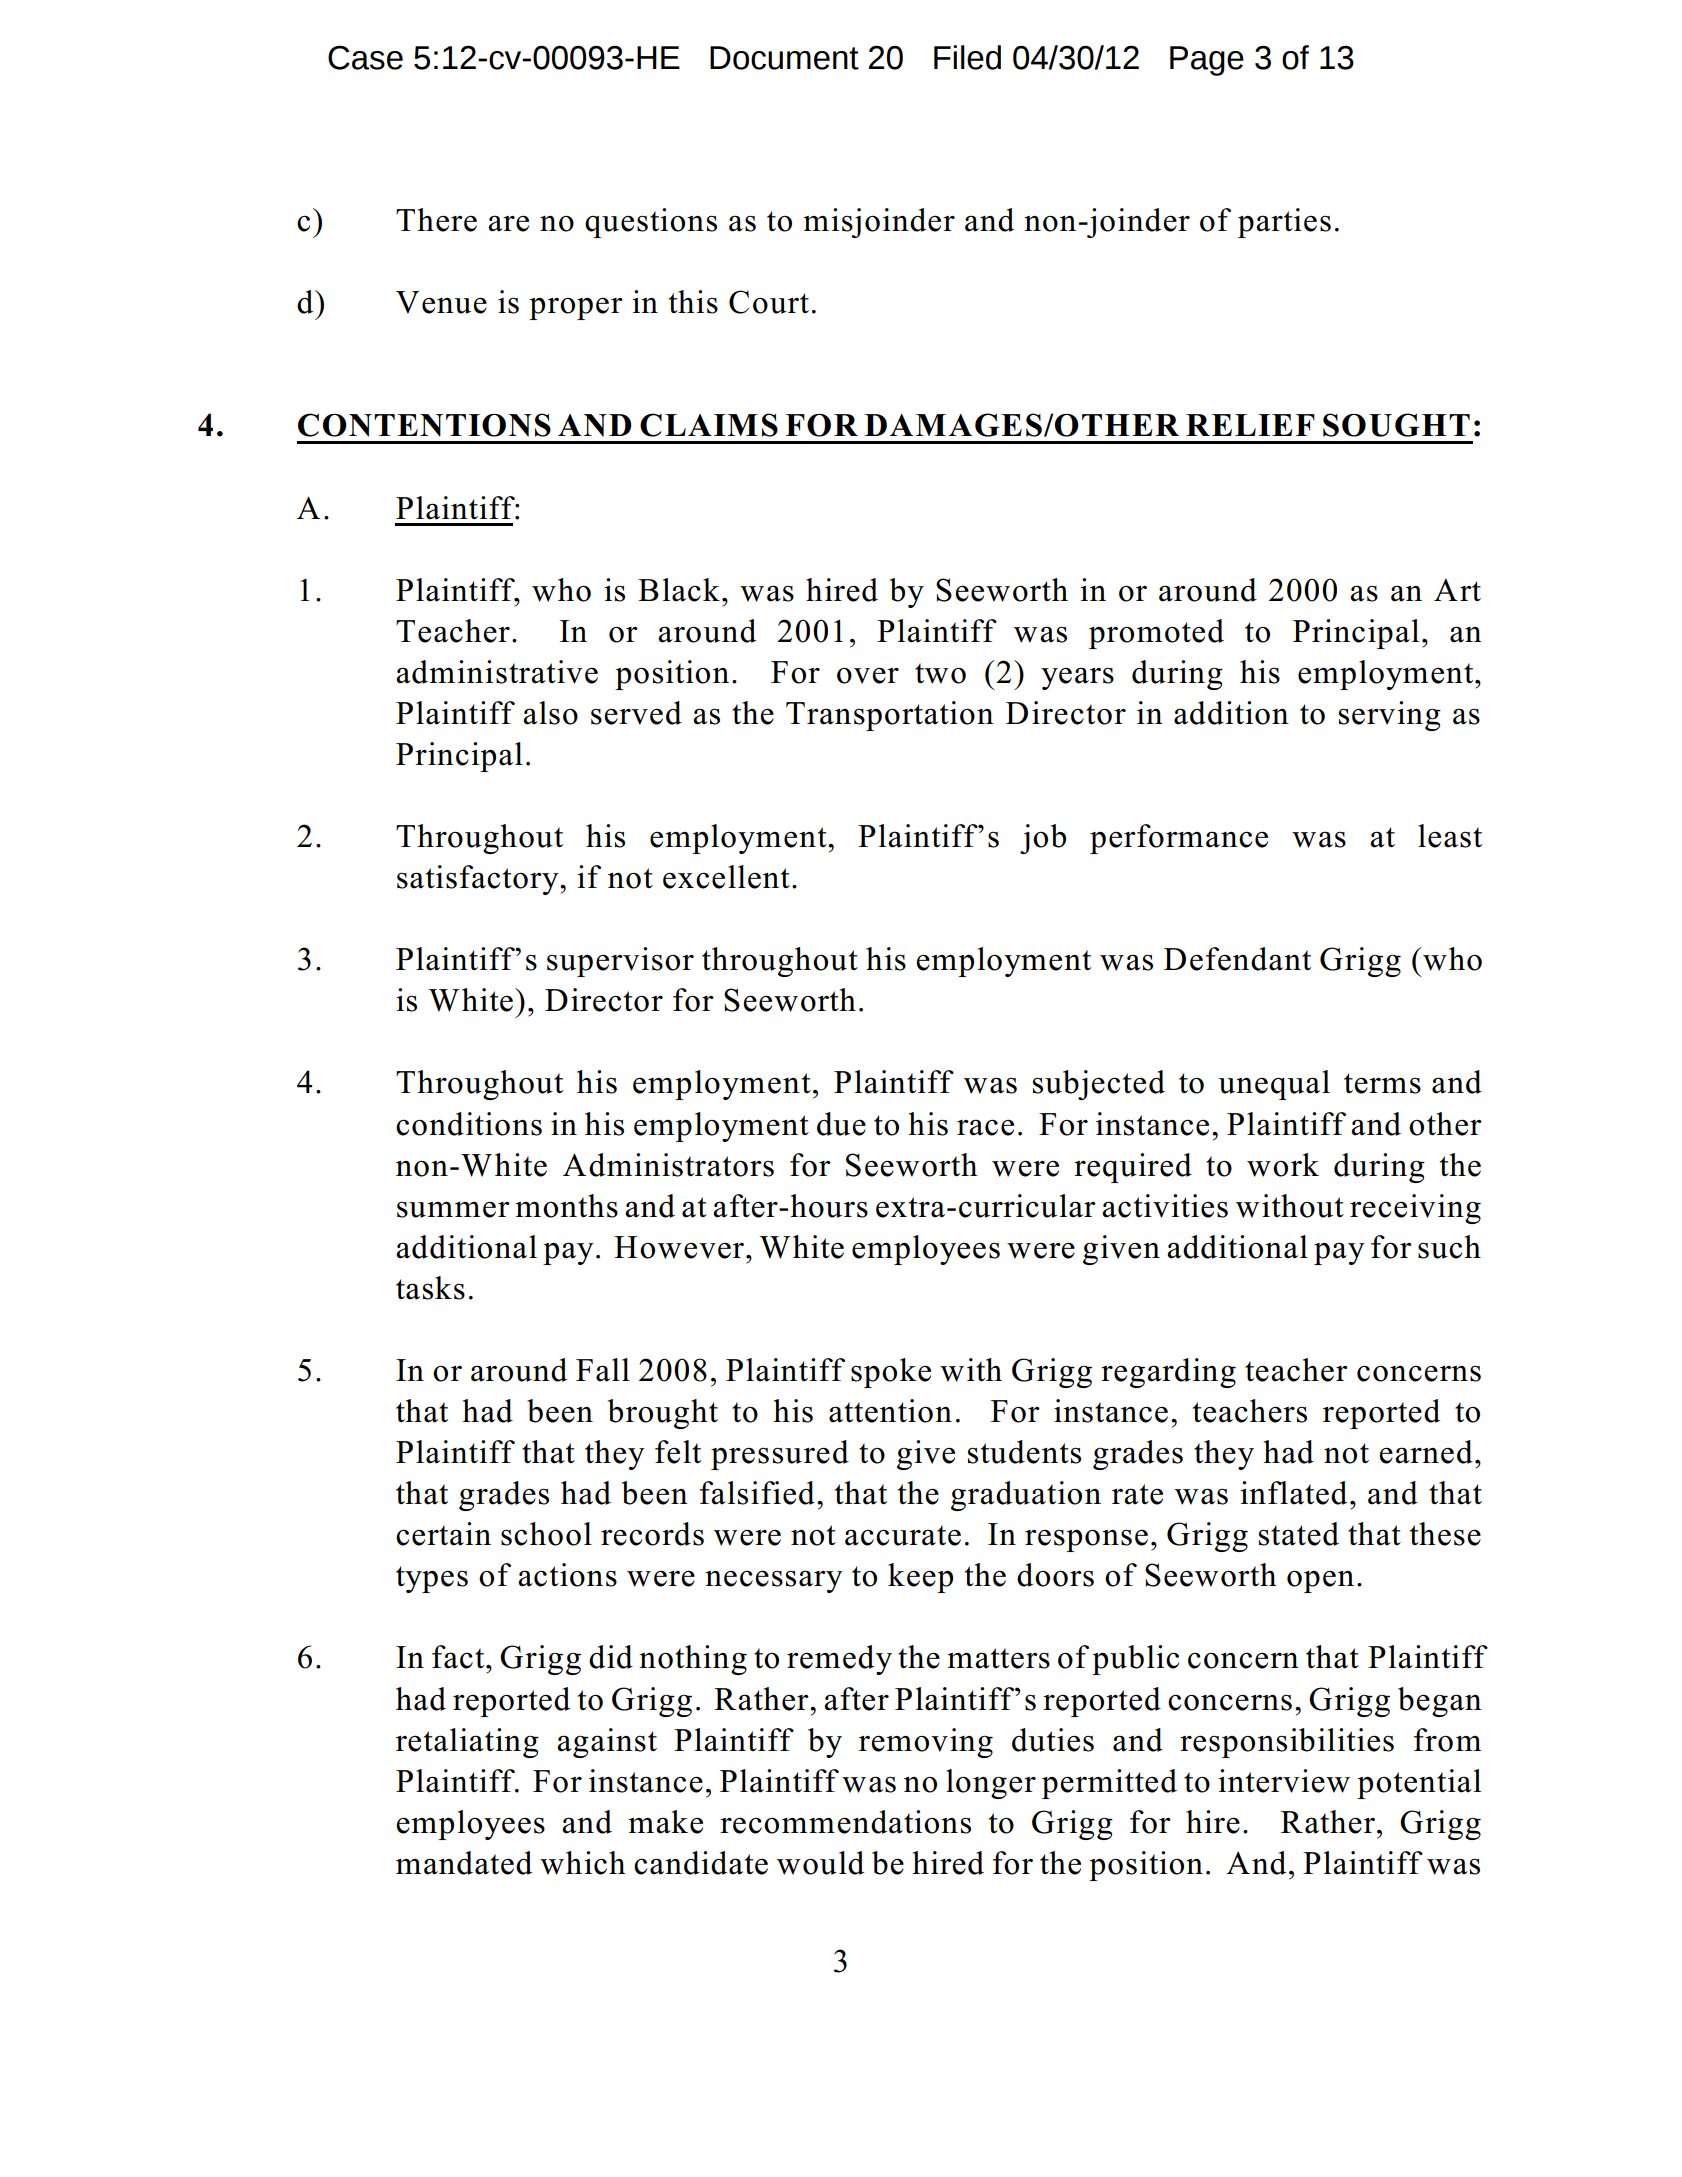 Image resolution: width=1682 pixels, height=2177 pixels. What do you see at coordinates (967, 57) in the screenshot?
I see `Filed` at bounding box center [967, 57].
